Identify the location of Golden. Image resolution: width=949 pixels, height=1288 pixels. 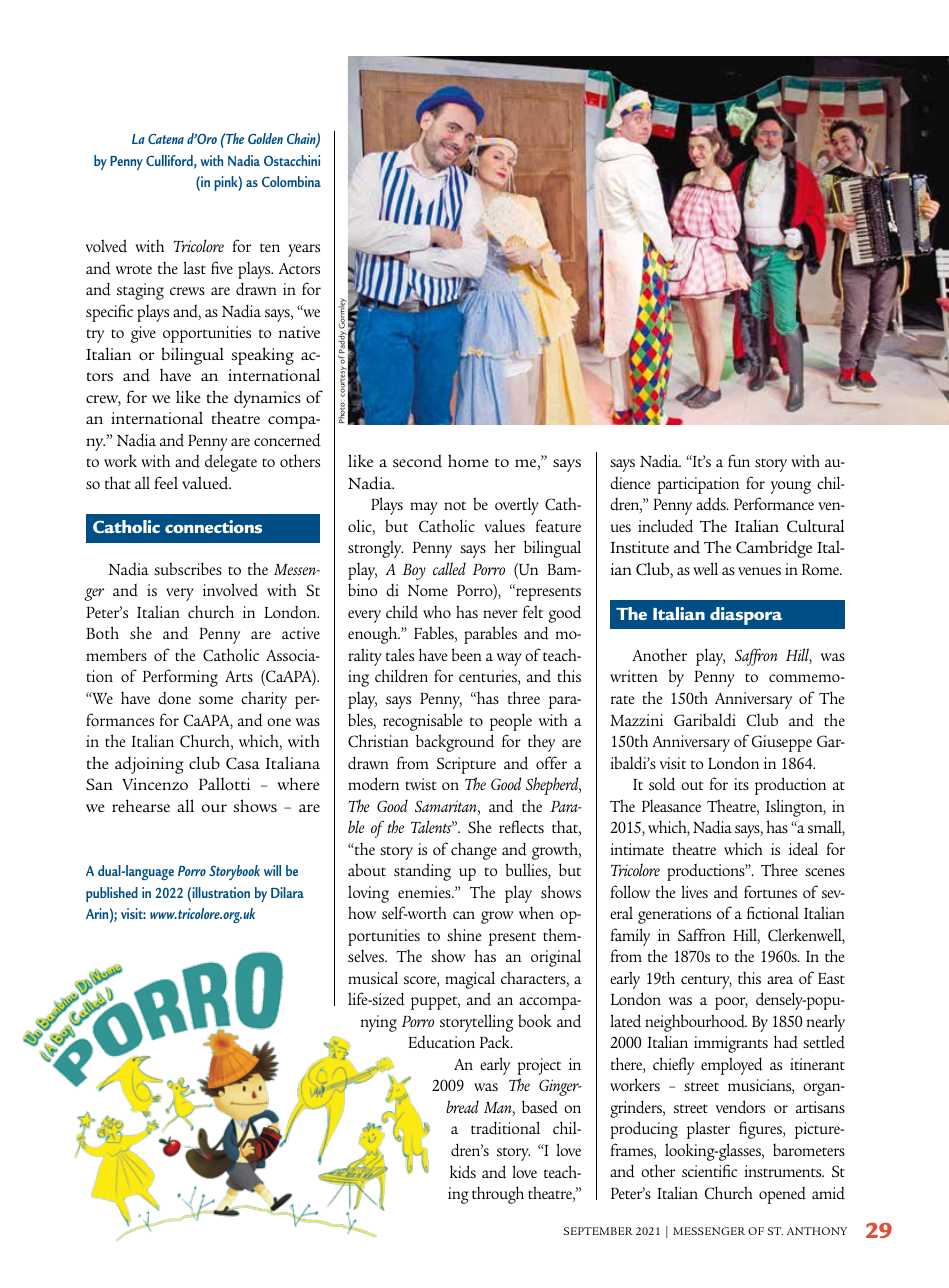
(265, 138).
